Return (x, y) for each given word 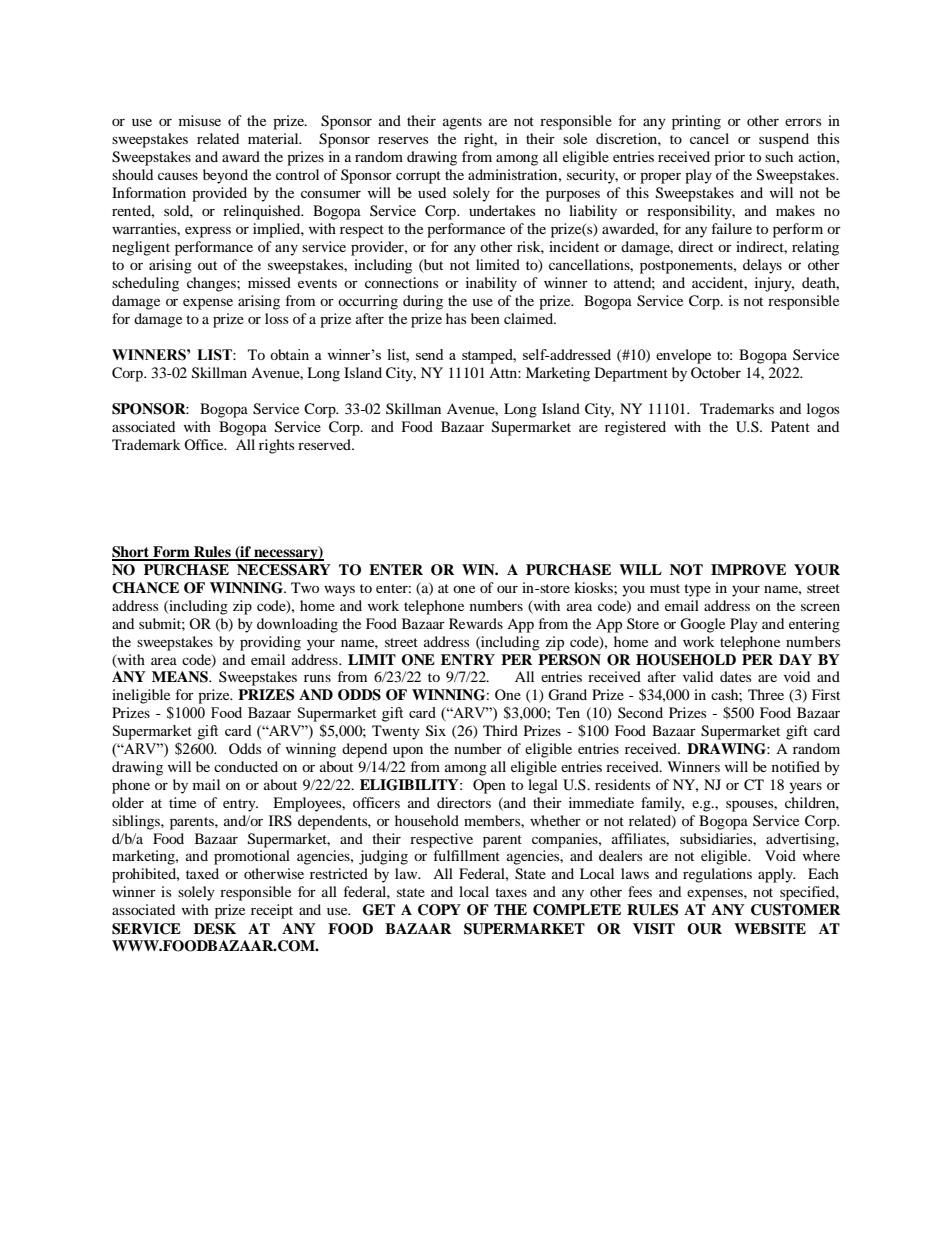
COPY (439, 910)
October (716, 372)
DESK (215, 929)
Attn (504, 372)
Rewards (476, 623)
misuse (200, 120)
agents (462, 123)
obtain (289, 354)
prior (729, 158)
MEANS (181, 677)
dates (735, 676)
